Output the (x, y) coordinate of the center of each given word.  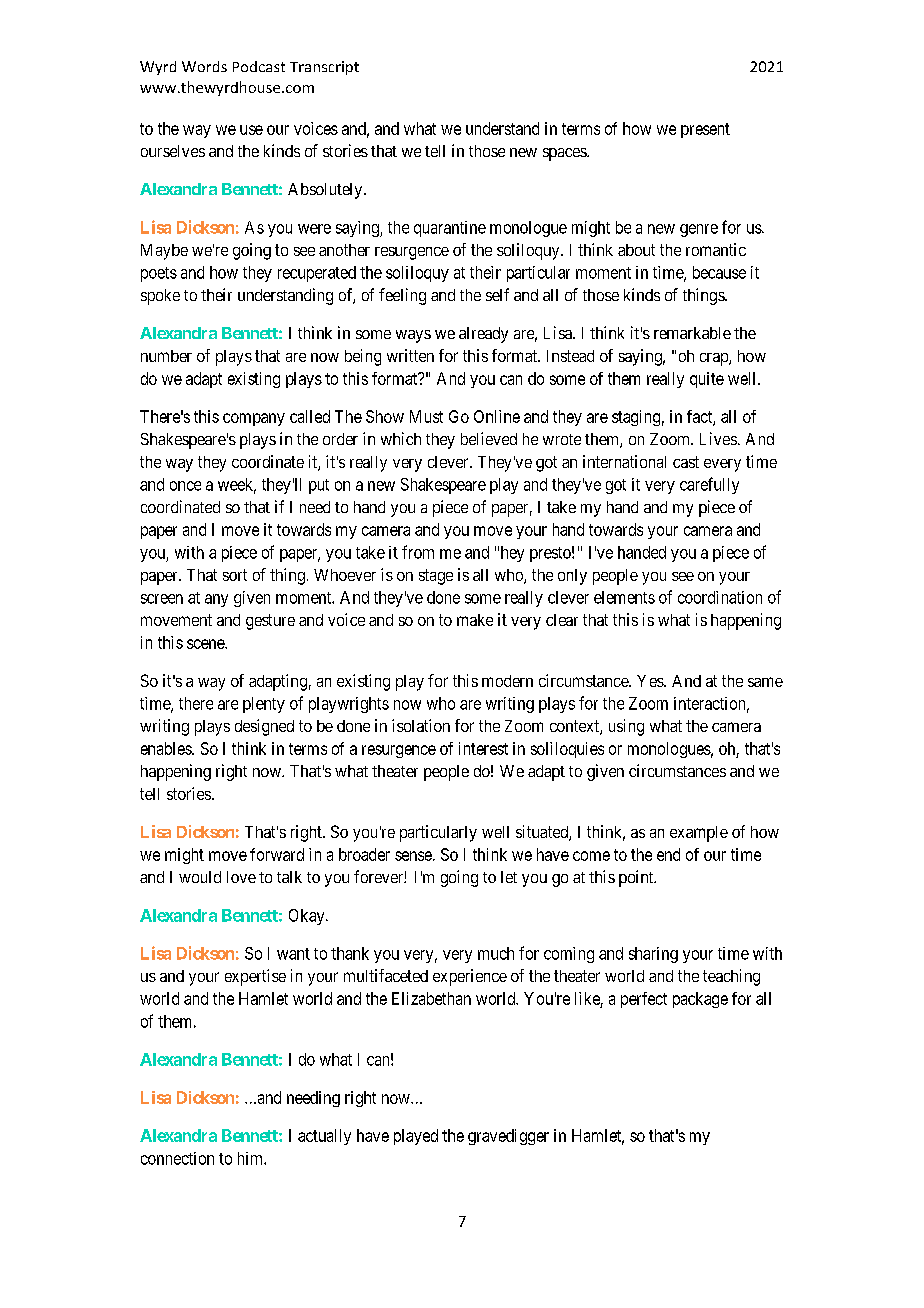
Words (204, 66)
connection (177, 1158)
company (254, 419)
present (705, 130)
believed (489, 438)
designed (264, 727)
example (699, 834)
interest (483, 748)
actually (324, 1137)
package (700, 1000)
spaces (565, 154)
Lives (718, 438)
